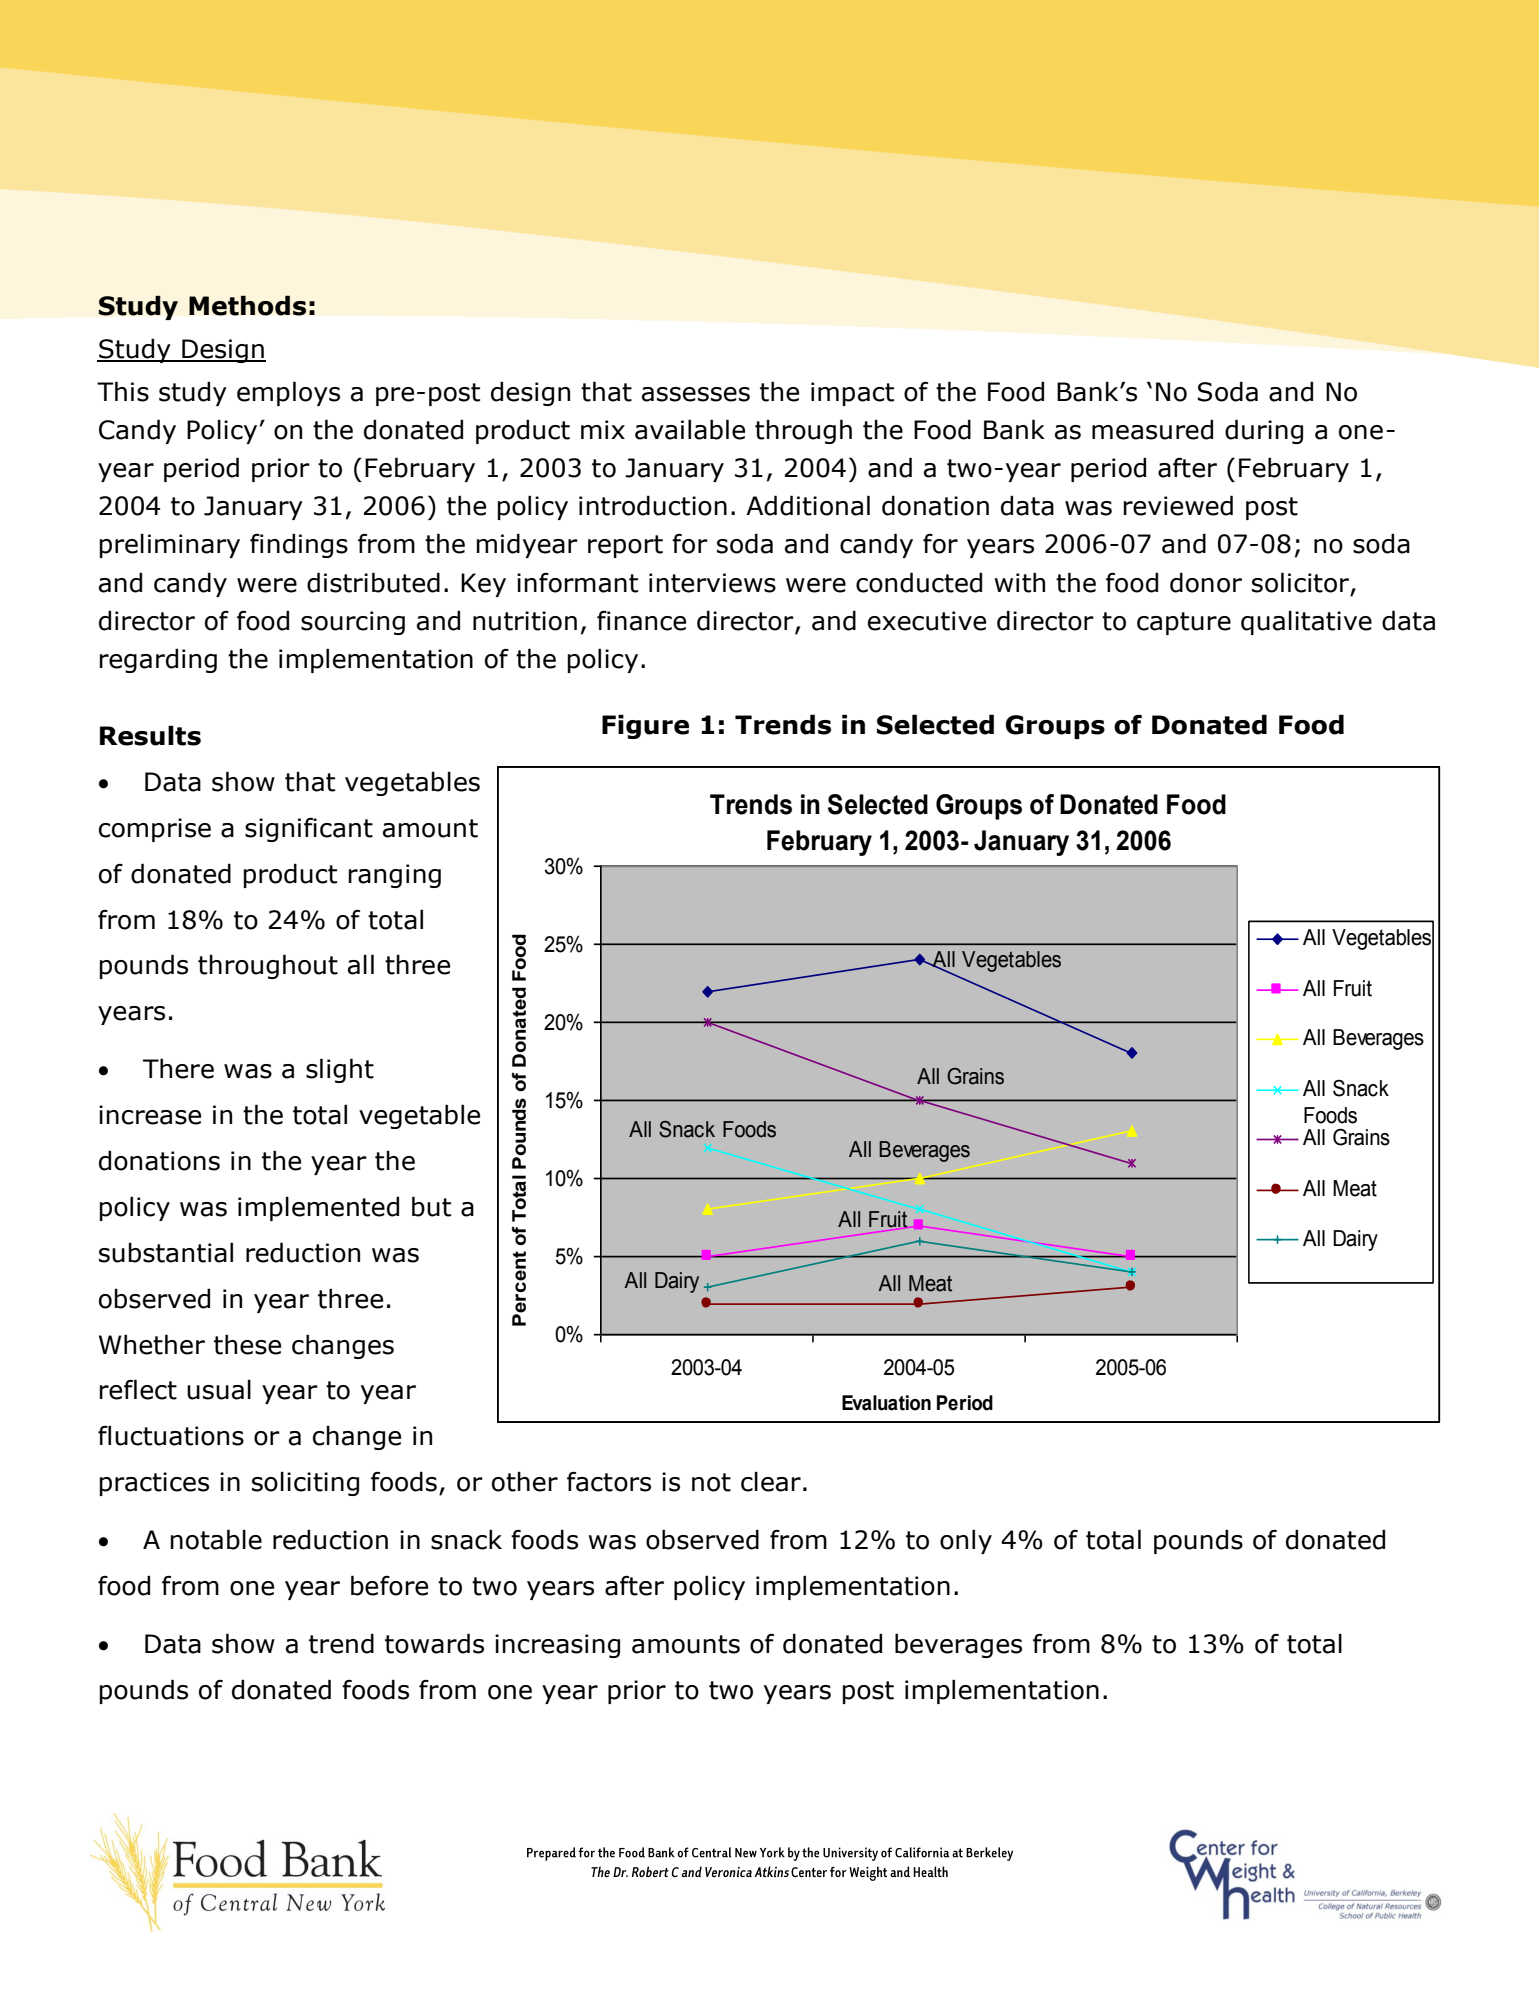 This image has height=1992, width=1539. I want to click on measured, so click(1152, 429).
